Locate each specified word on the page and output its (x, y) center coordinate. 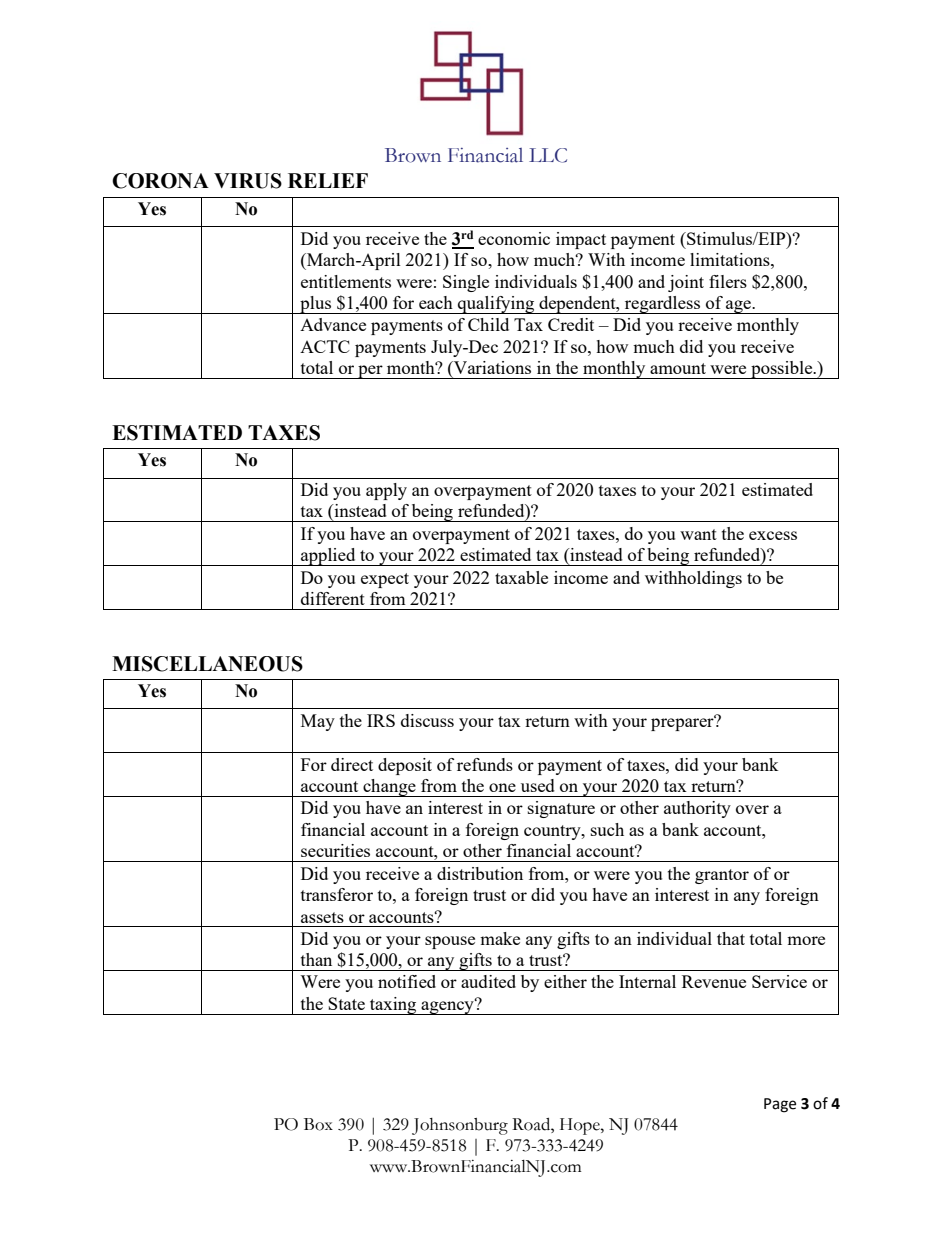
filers (728, 281)
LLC (548, 155)
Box (318, 1124)
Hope (581, 1126)
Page (780, 1105)
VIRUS (248, 181)
